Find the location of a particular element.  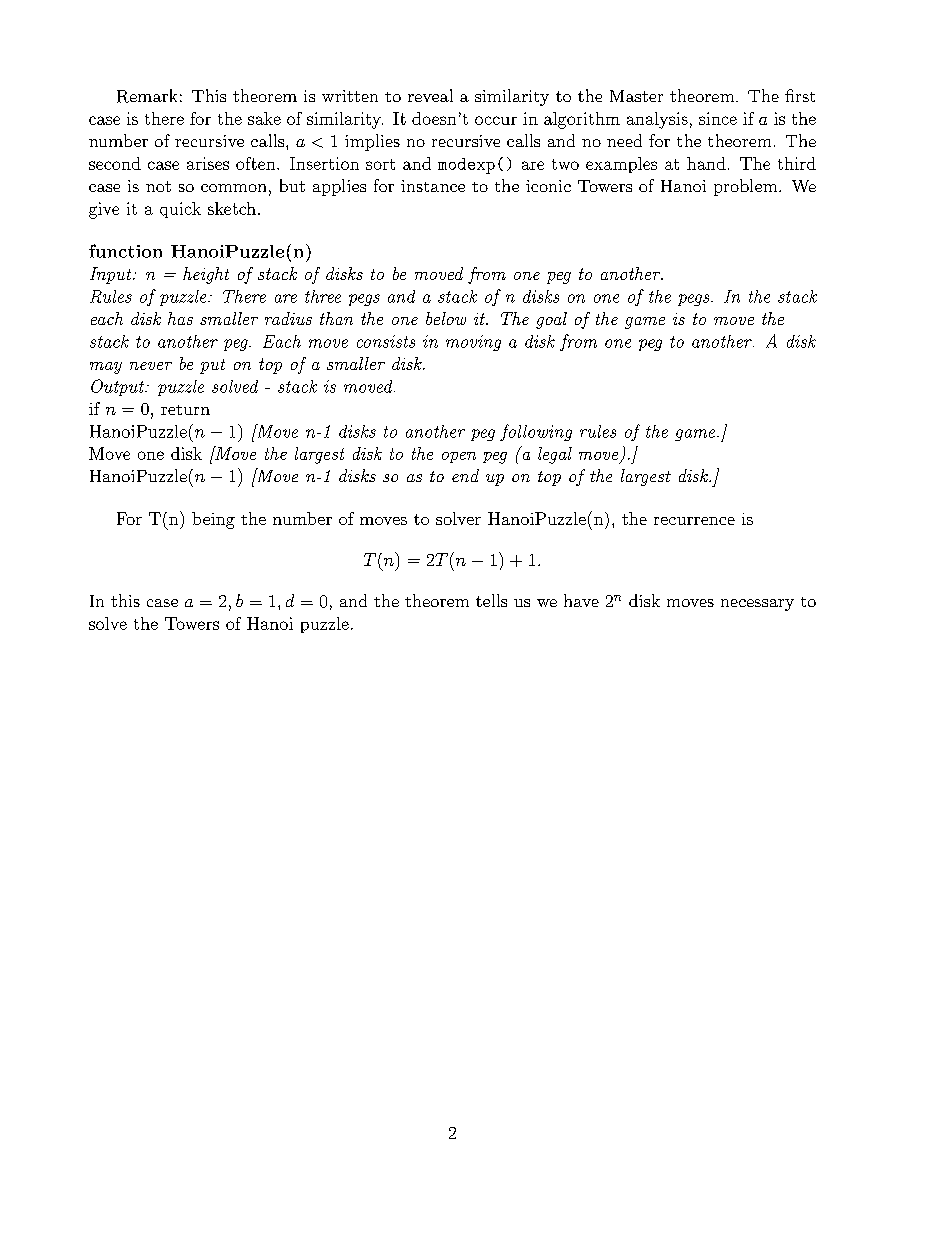

being is located at coordinates (213, 520).
